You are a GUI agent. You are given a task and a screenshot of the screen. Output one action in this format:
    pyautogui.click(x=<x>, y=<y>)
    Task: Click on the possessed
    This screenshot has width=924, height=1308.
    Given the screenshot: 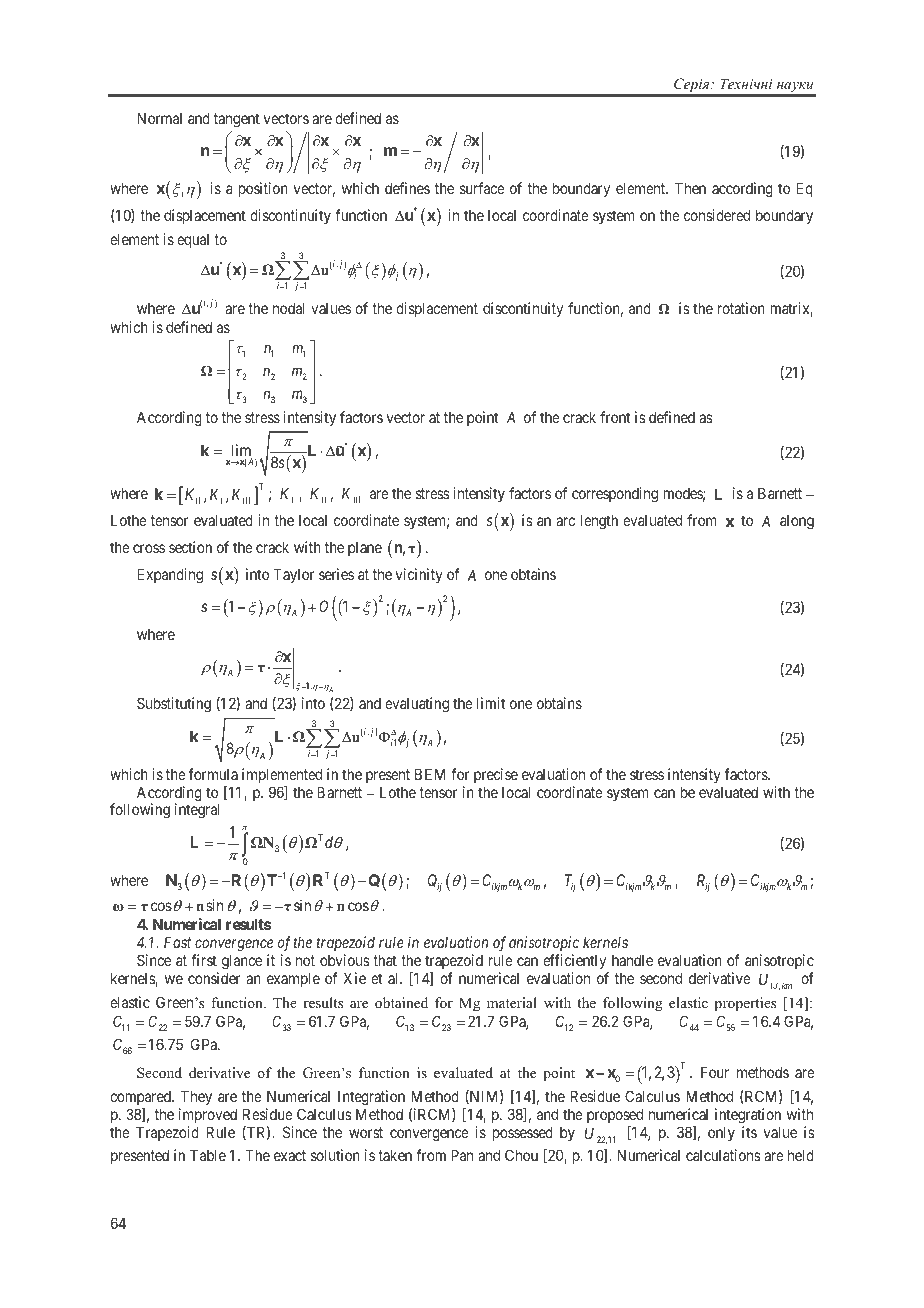 What is the action you would take?
    pyautogui.click(x=523, y=1133)
